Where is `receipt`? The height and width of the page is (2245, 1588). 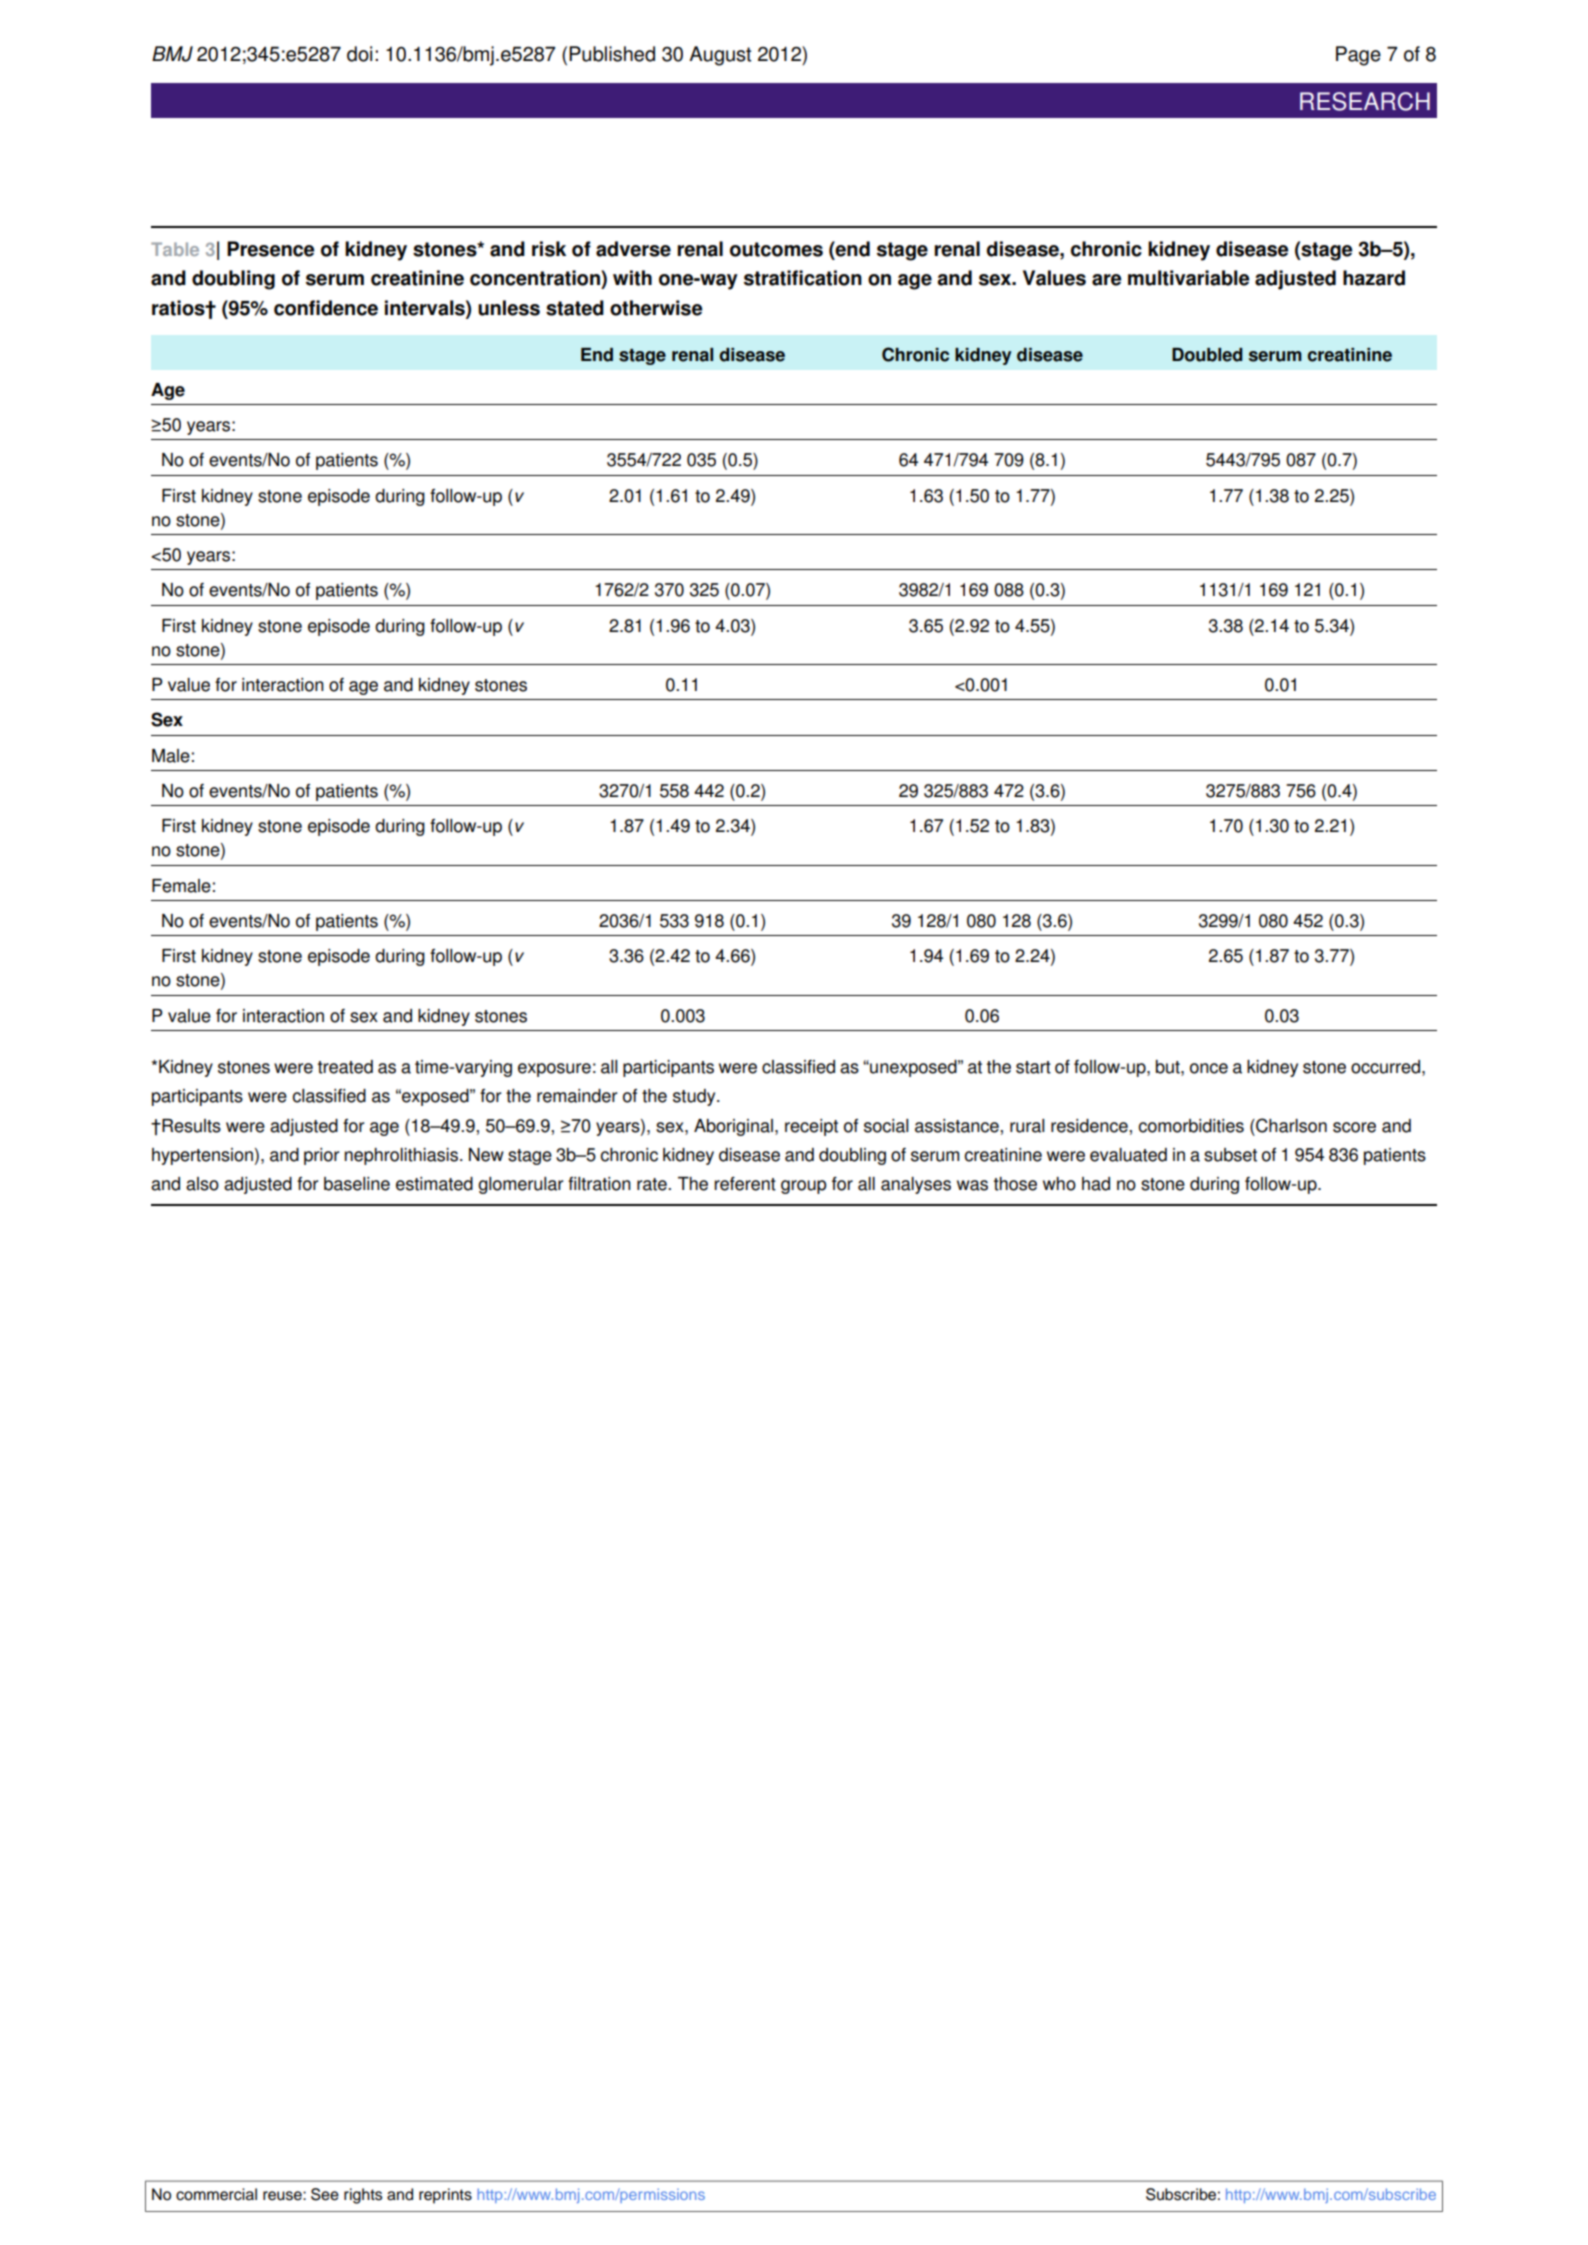
receipt is located at coordinates (811, 1127).
